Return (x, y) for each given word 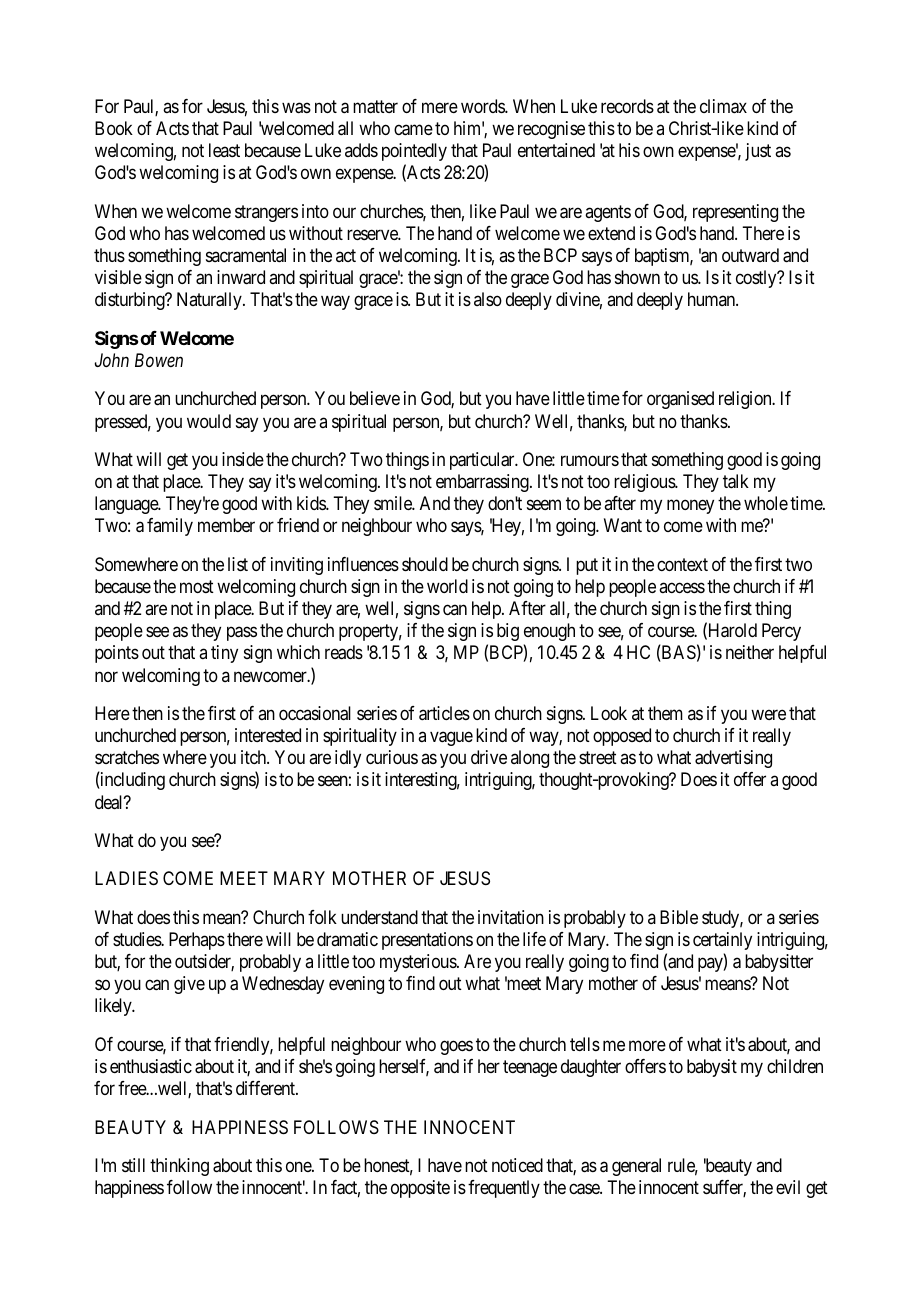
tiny (224, 654)
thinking (179, 1167)
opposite (420, 1189)
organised (680, 400)
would (209, 421)
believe (375, 398)
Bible (679, 917)
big (508, 632)
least (224, 150)
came (413, 130)
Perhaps (197, 941)
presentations (427, 941)
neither (750, 652)
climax (723, 106)
